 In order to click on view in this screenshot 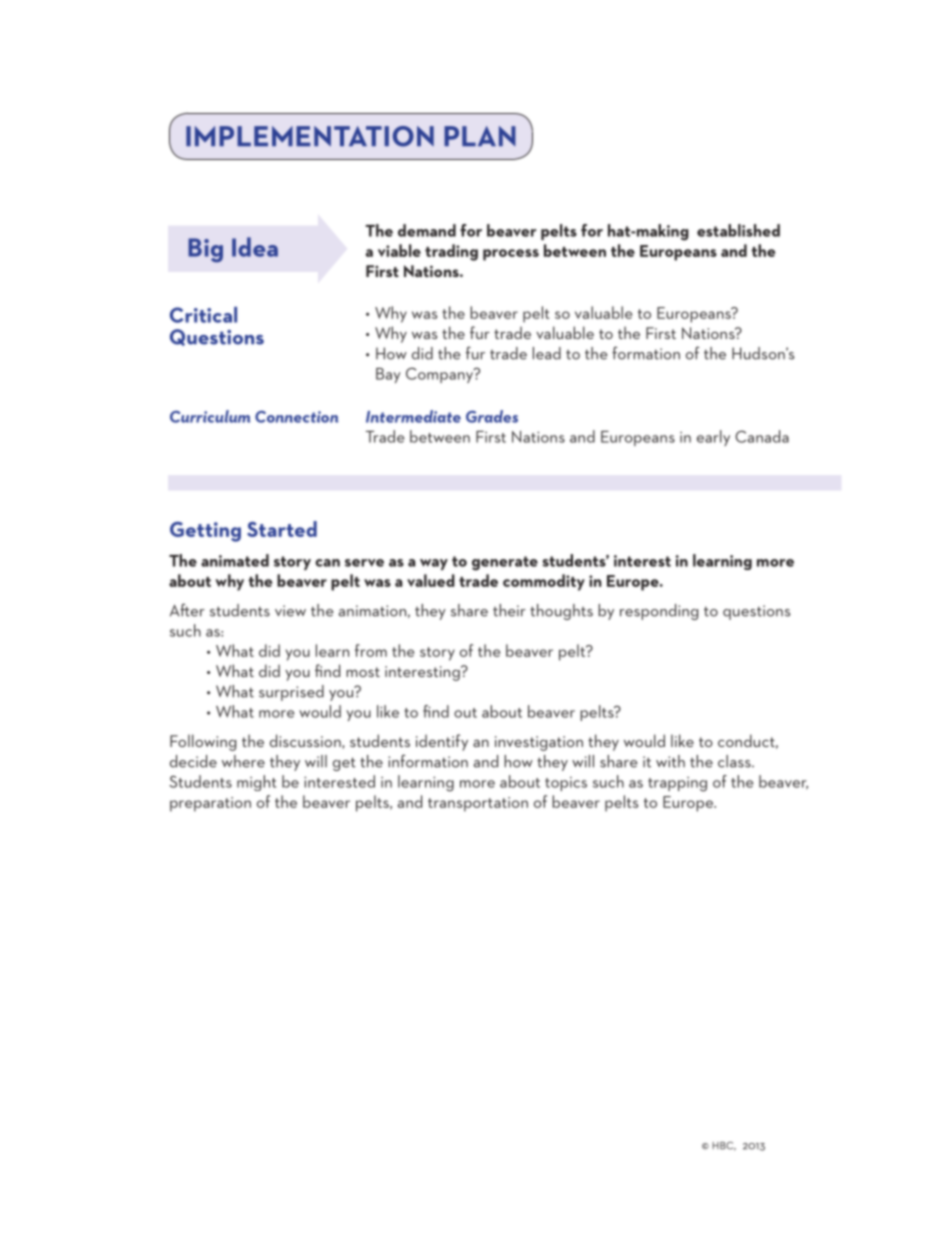, I will do `click(290, 611)`.
